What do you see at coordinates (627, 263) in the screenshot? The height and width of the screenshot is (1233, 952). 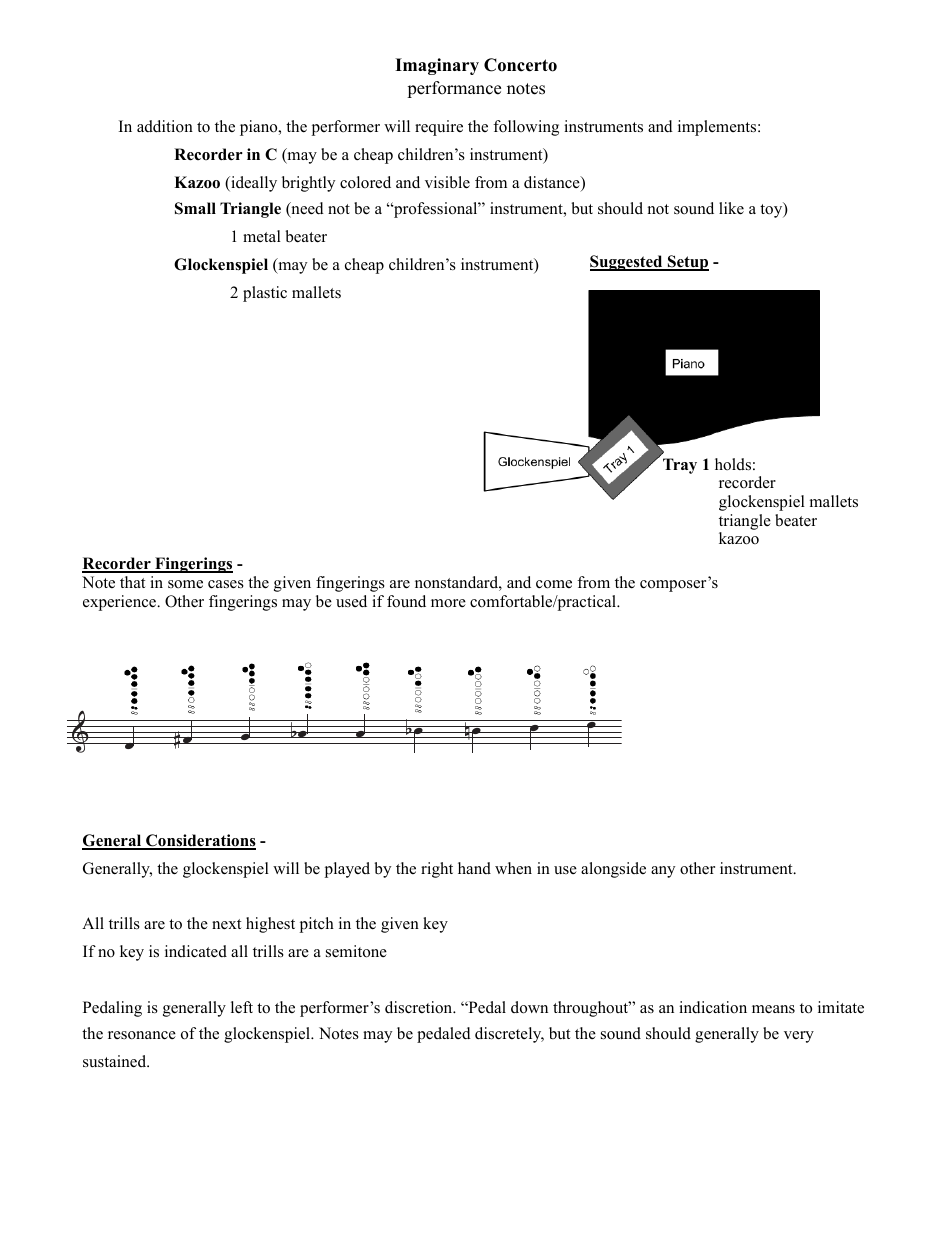 I see `Suggested` at bounding box center [627, 263].
